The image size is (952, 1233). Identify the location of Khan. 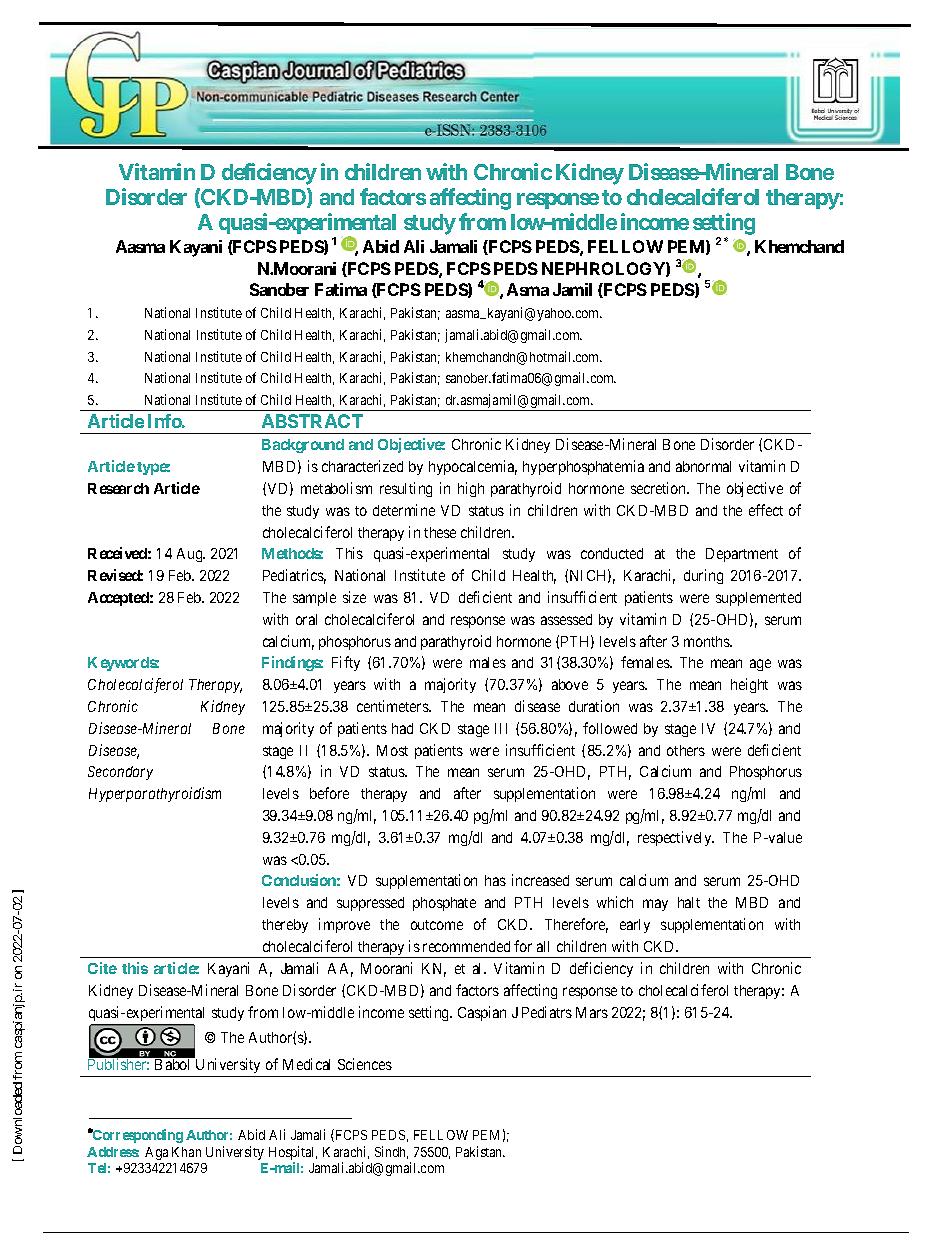
(186, 1152).
